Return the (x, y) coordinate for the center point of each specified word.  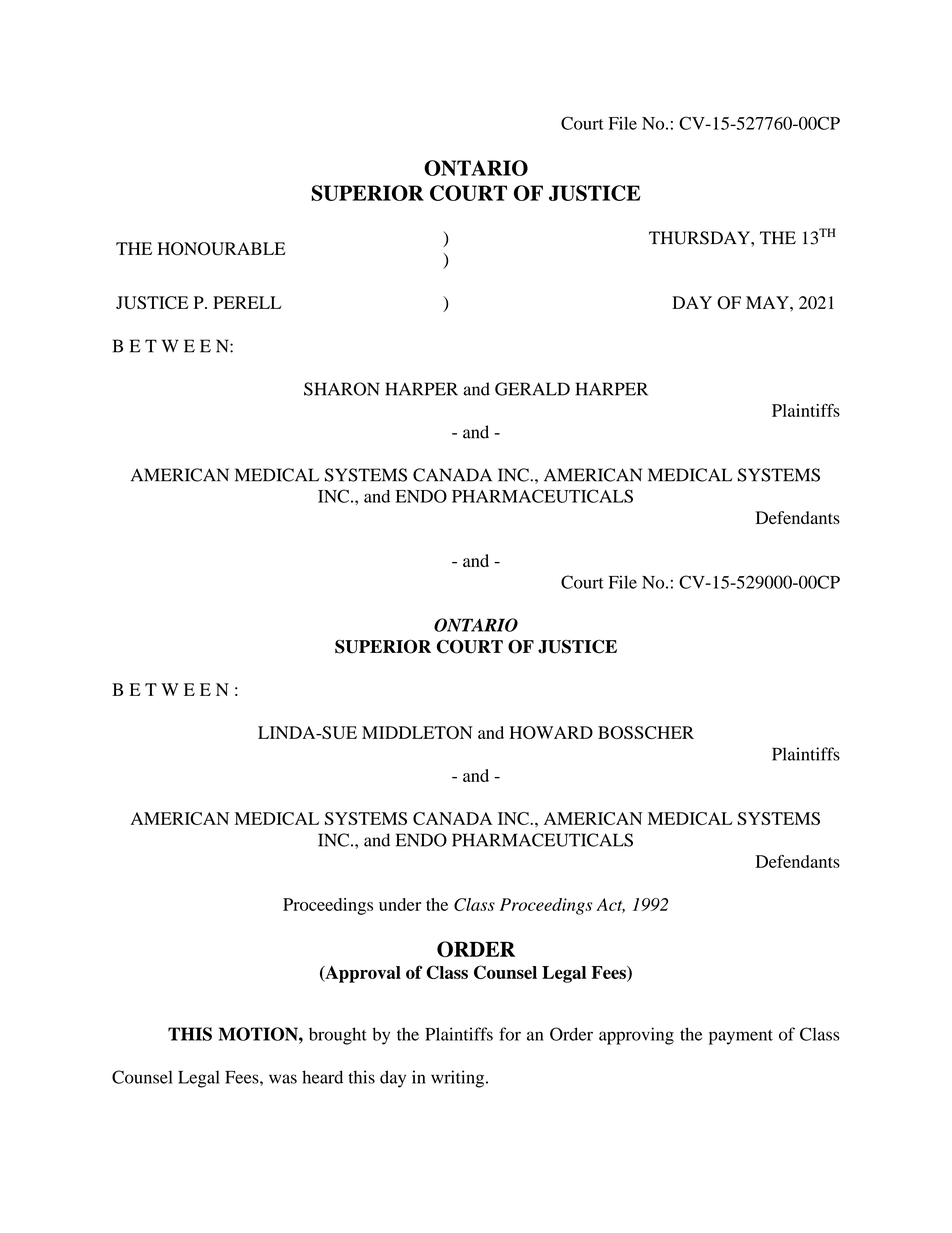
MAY (768, 302)
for (510, 1034)
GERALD (532, 389)
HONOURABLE (221, 249)
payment (741, 1037)
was (283, 1079)
